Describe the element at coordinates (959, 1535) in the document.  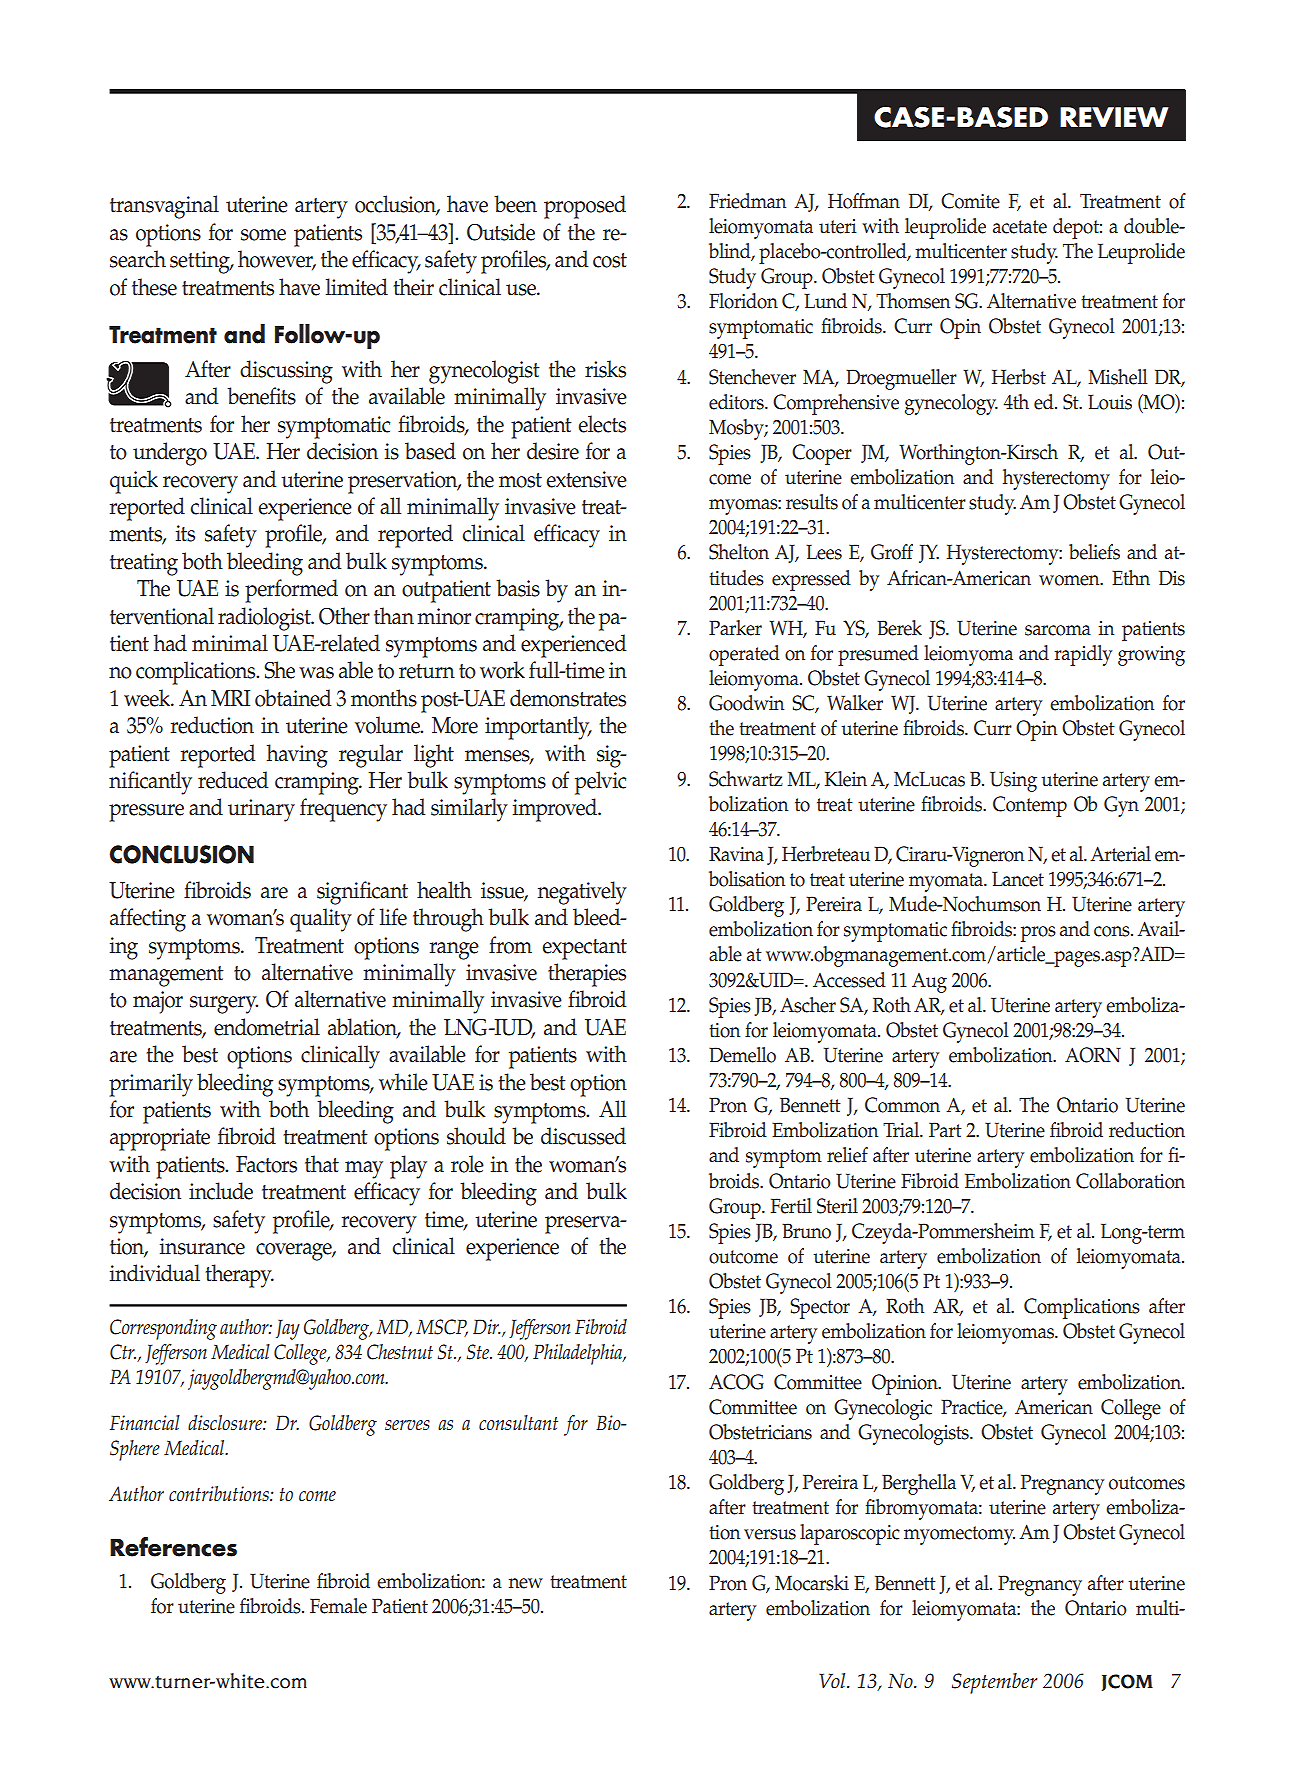
I see `myomectomy` at that location.
